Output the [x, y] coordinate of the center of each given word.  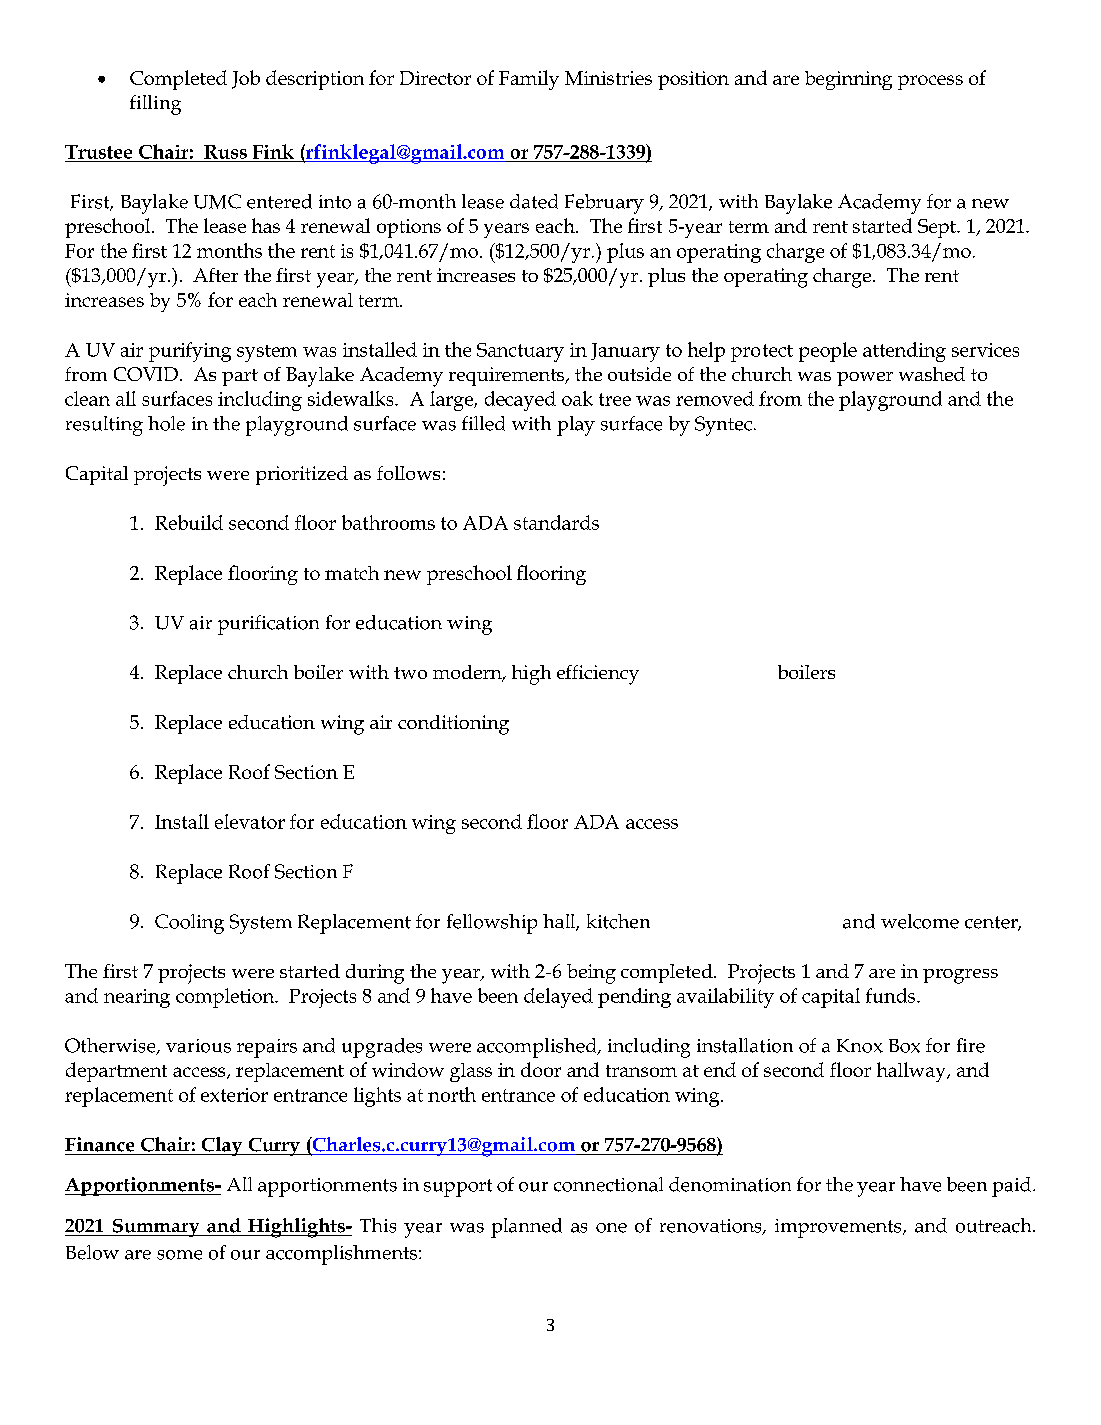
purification [268, 625]
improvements [839, 1228]
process [930, 82]
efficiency [598, 675]
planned [526, 1228]
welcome [920, 921]
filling [155, 105]
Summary [156, 1228]
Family [529, 80]
